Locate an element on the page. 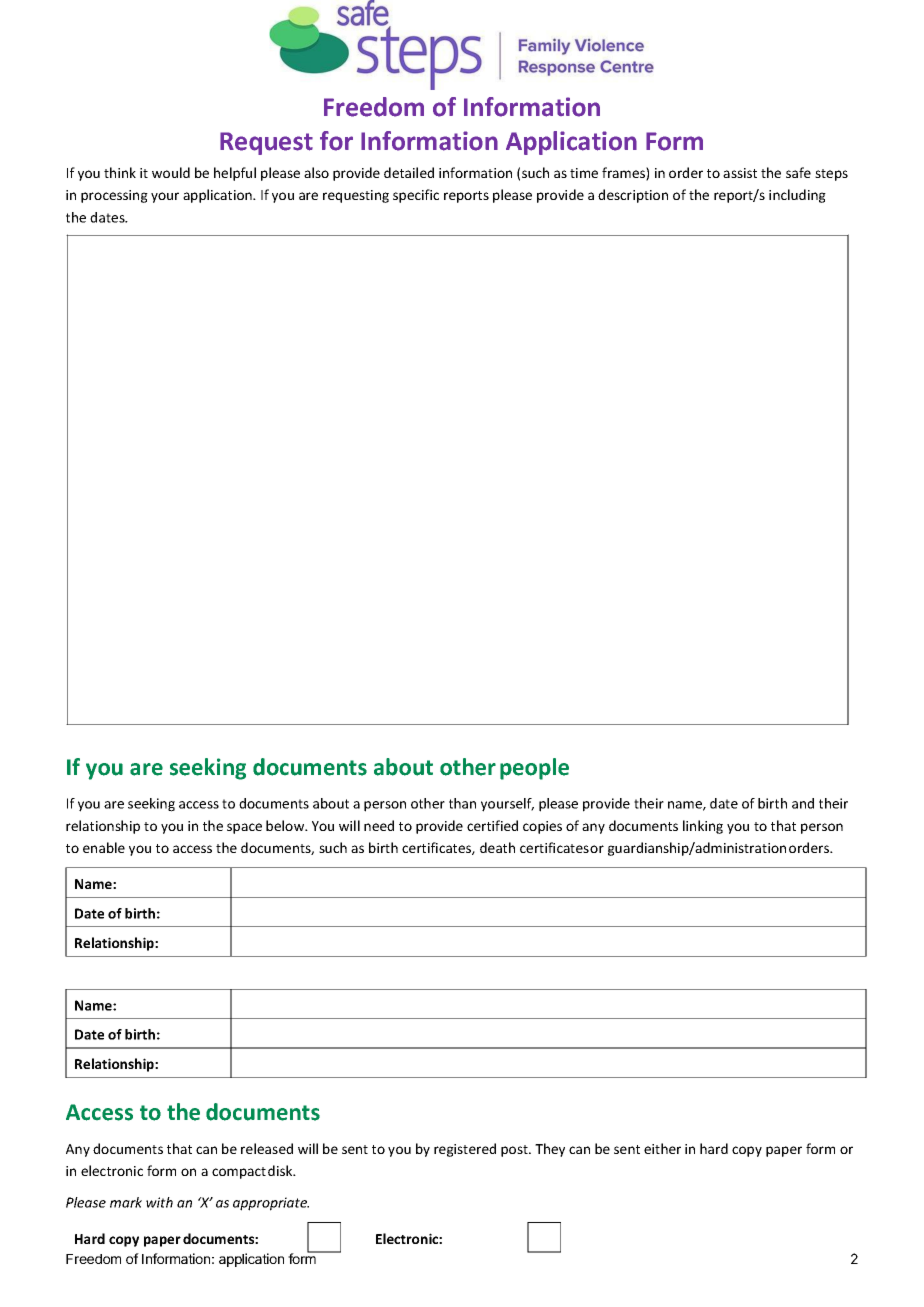  assist is located at coordinates (740, 173).
